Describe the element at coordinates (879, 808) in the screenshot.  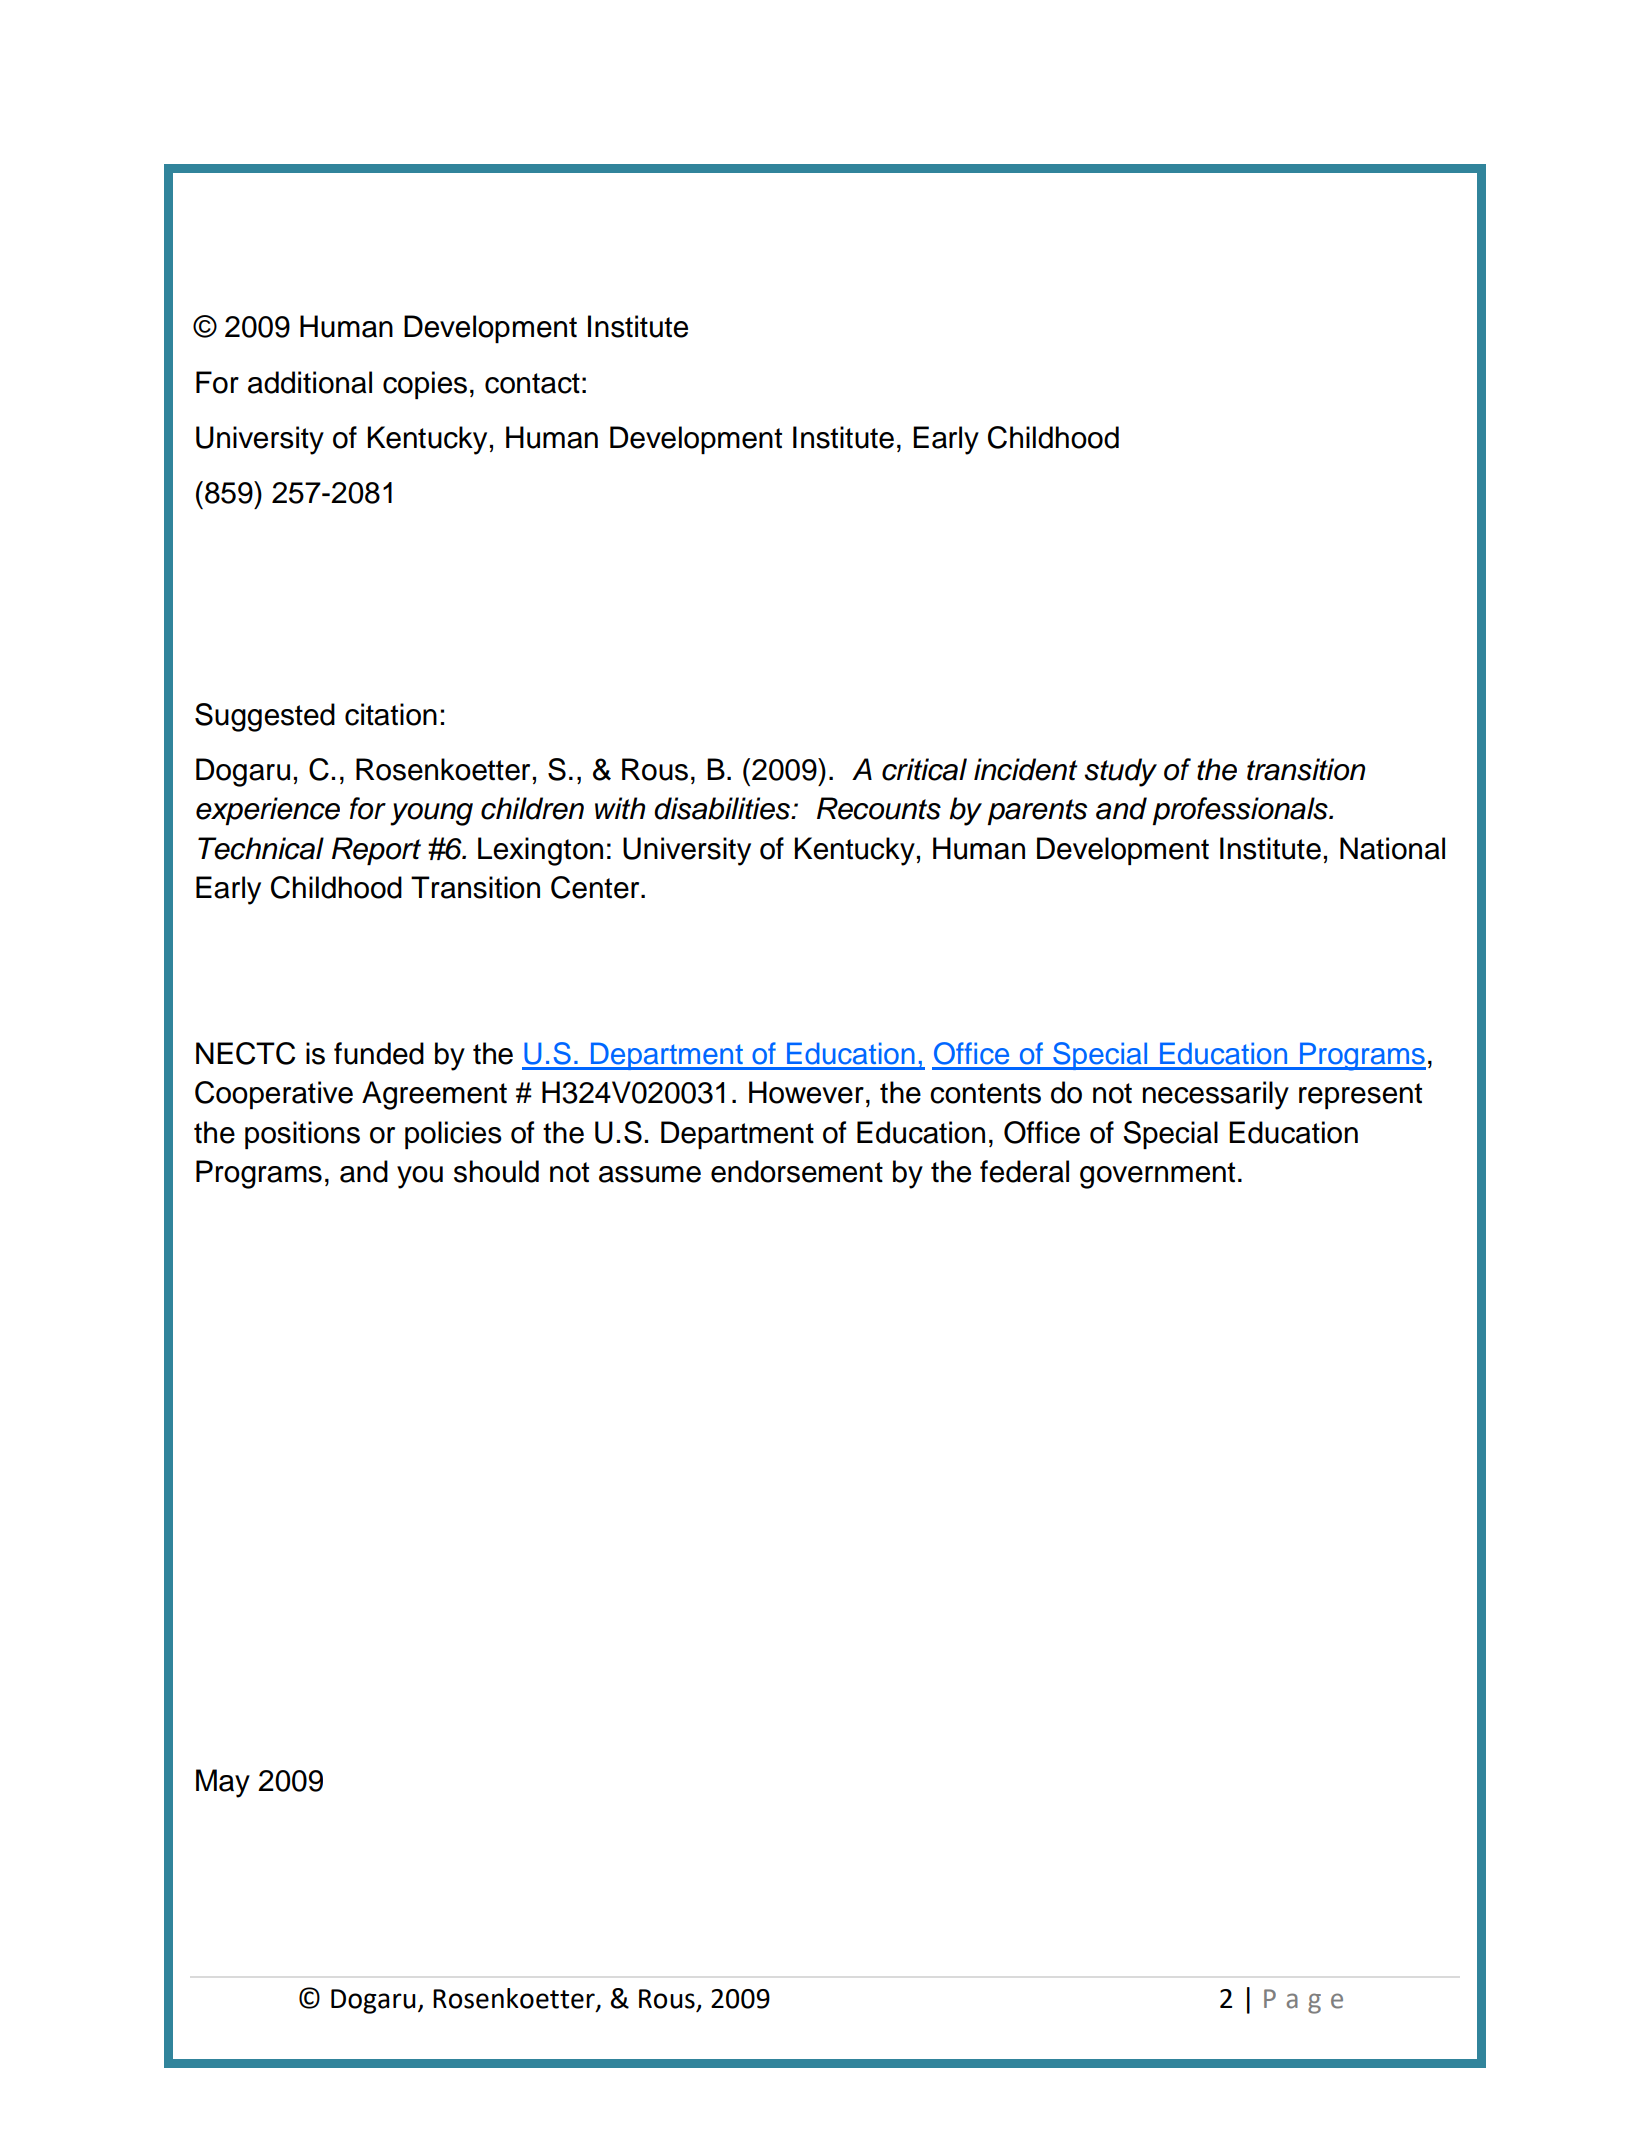
I see `Recounts` at that location.
